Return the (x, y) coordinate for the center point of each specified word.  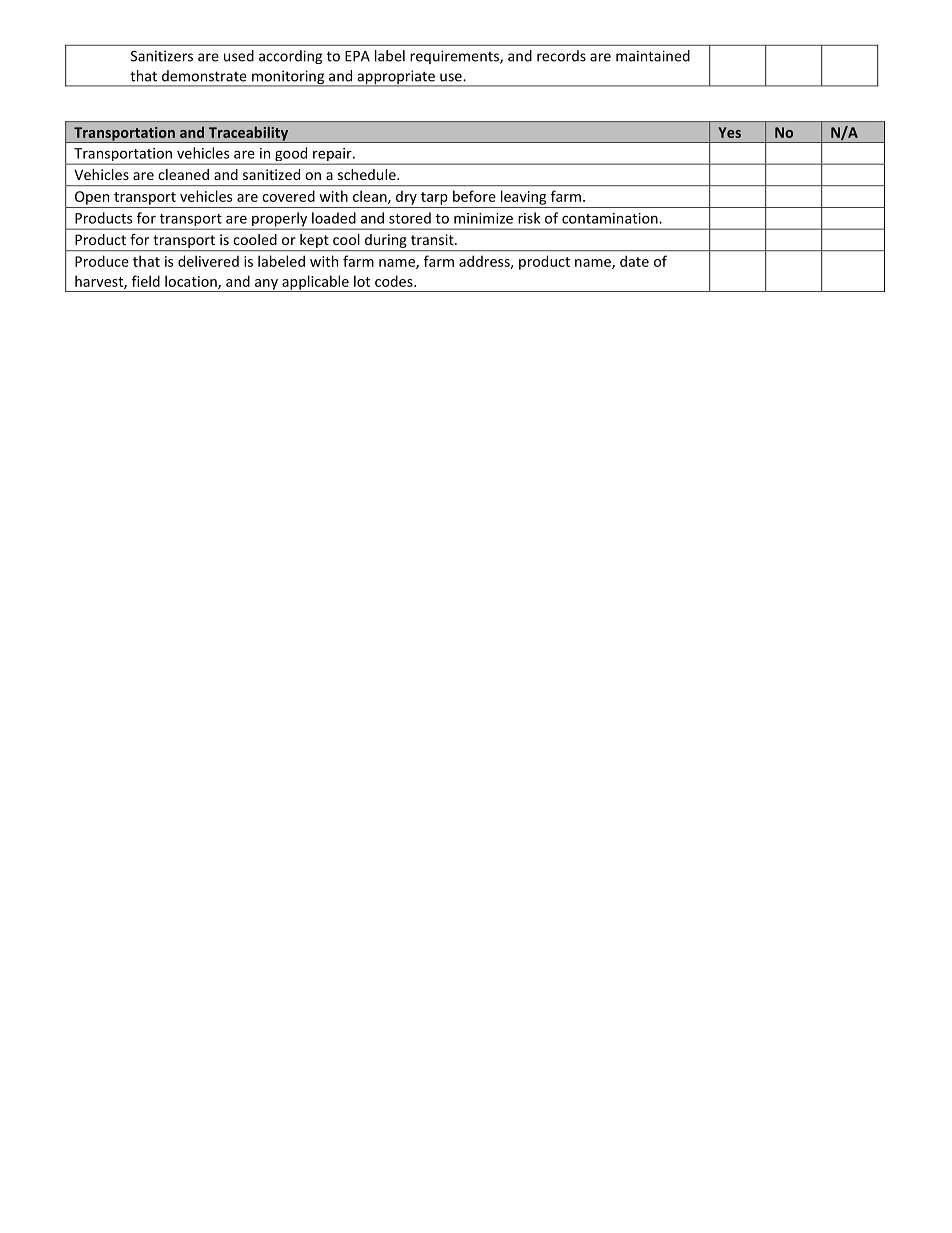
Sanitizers (162, 56)
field (146, 281)
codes (395, 281)
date (634, 261)
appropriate (396, 78)
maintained (653, 56)
